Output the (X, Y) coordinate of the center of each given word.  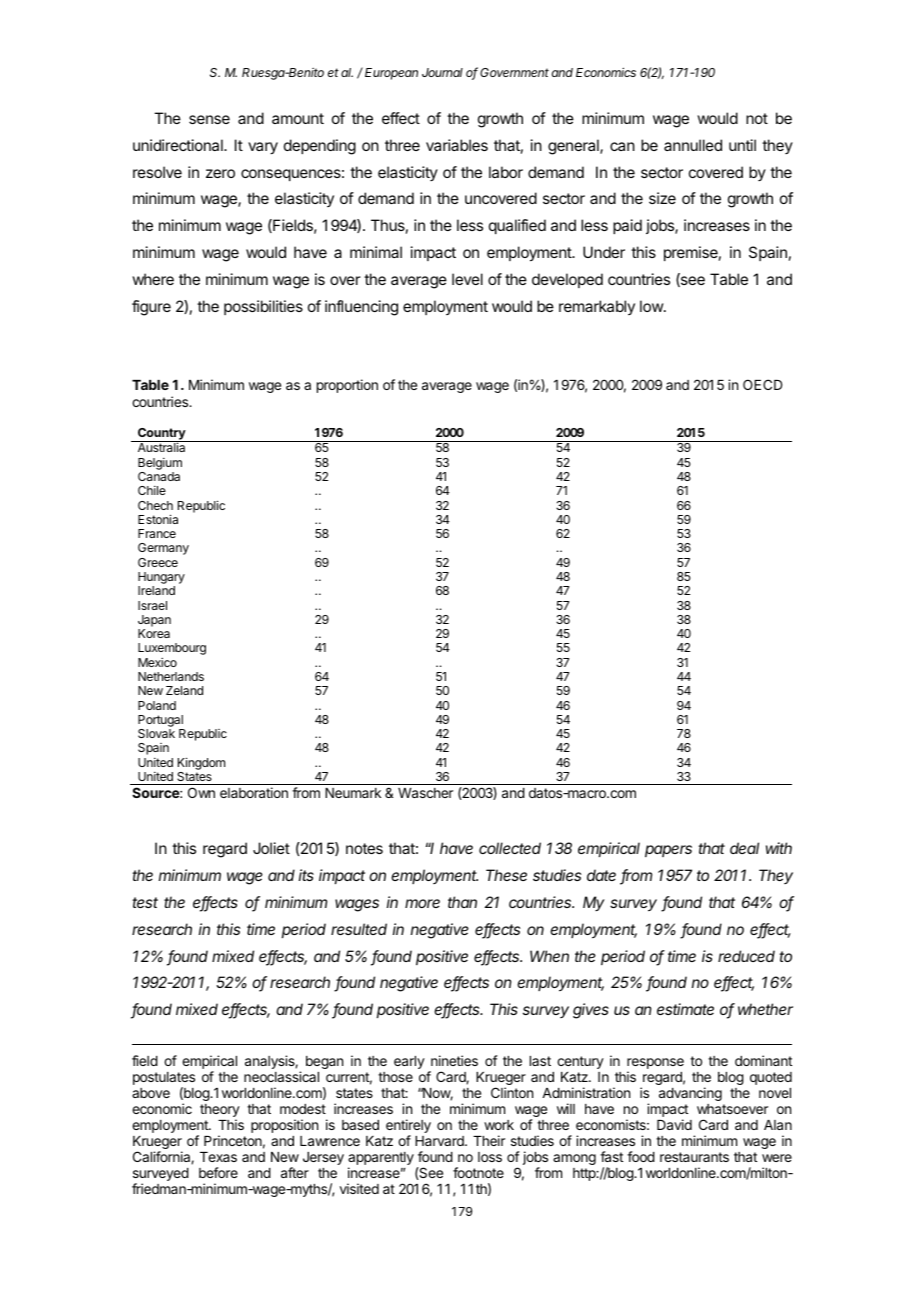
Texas (218, 1157)
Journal (442, 72)
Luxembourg (172, 649)
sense (209, 119)
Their (489, 1140)
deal (744, 848)
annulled (693, 145)
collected (510, 848)
